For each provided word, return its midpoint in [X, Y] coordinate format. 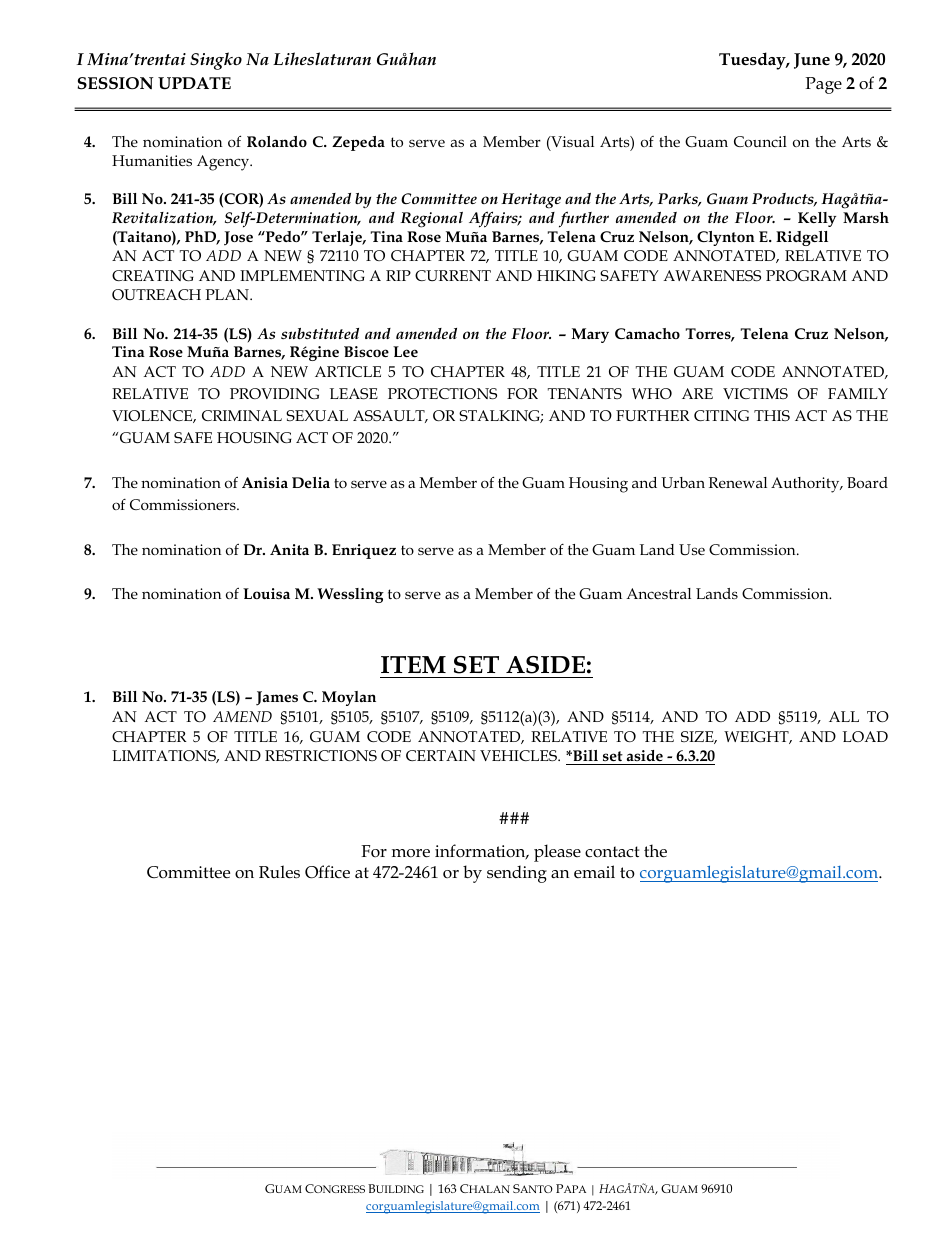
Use [692, 549]
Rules [279, 872]
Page [823, 85]
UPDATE [194, 83]
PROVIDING [274, 393]
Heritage [531, 201]
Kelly [817, 219]
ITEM [413, 664]
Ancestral [658, 593]
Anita [289, 549]
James [277, 698]
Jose [238, 238]
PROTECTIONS [442, 393]
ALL [844, 716]
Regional [431, 220]
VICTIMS [755, 393]
